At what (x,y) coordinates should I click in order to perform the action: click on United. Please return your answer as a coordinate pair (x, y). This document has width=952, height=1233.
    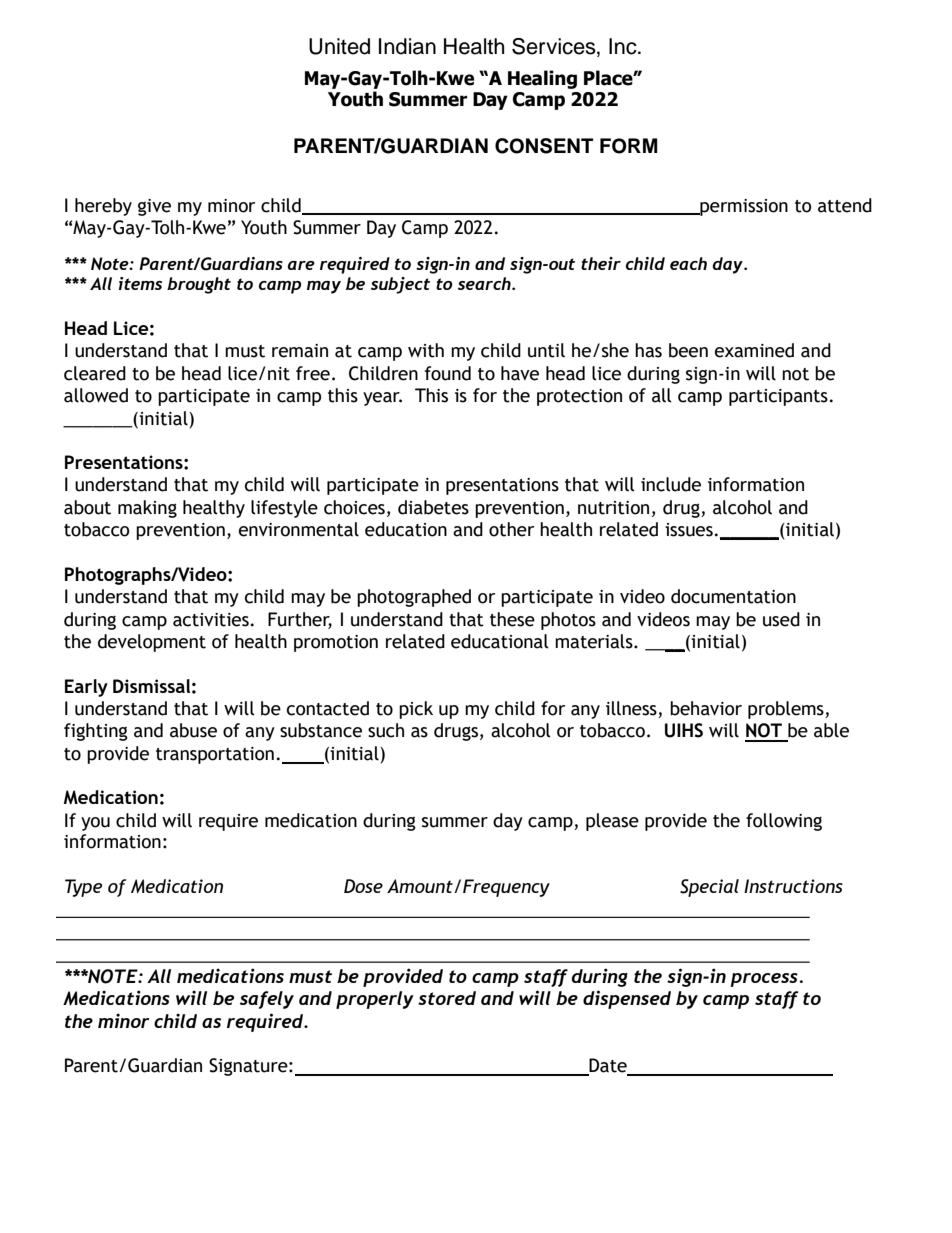
    Looking at the image, I should click on (339, 46).
